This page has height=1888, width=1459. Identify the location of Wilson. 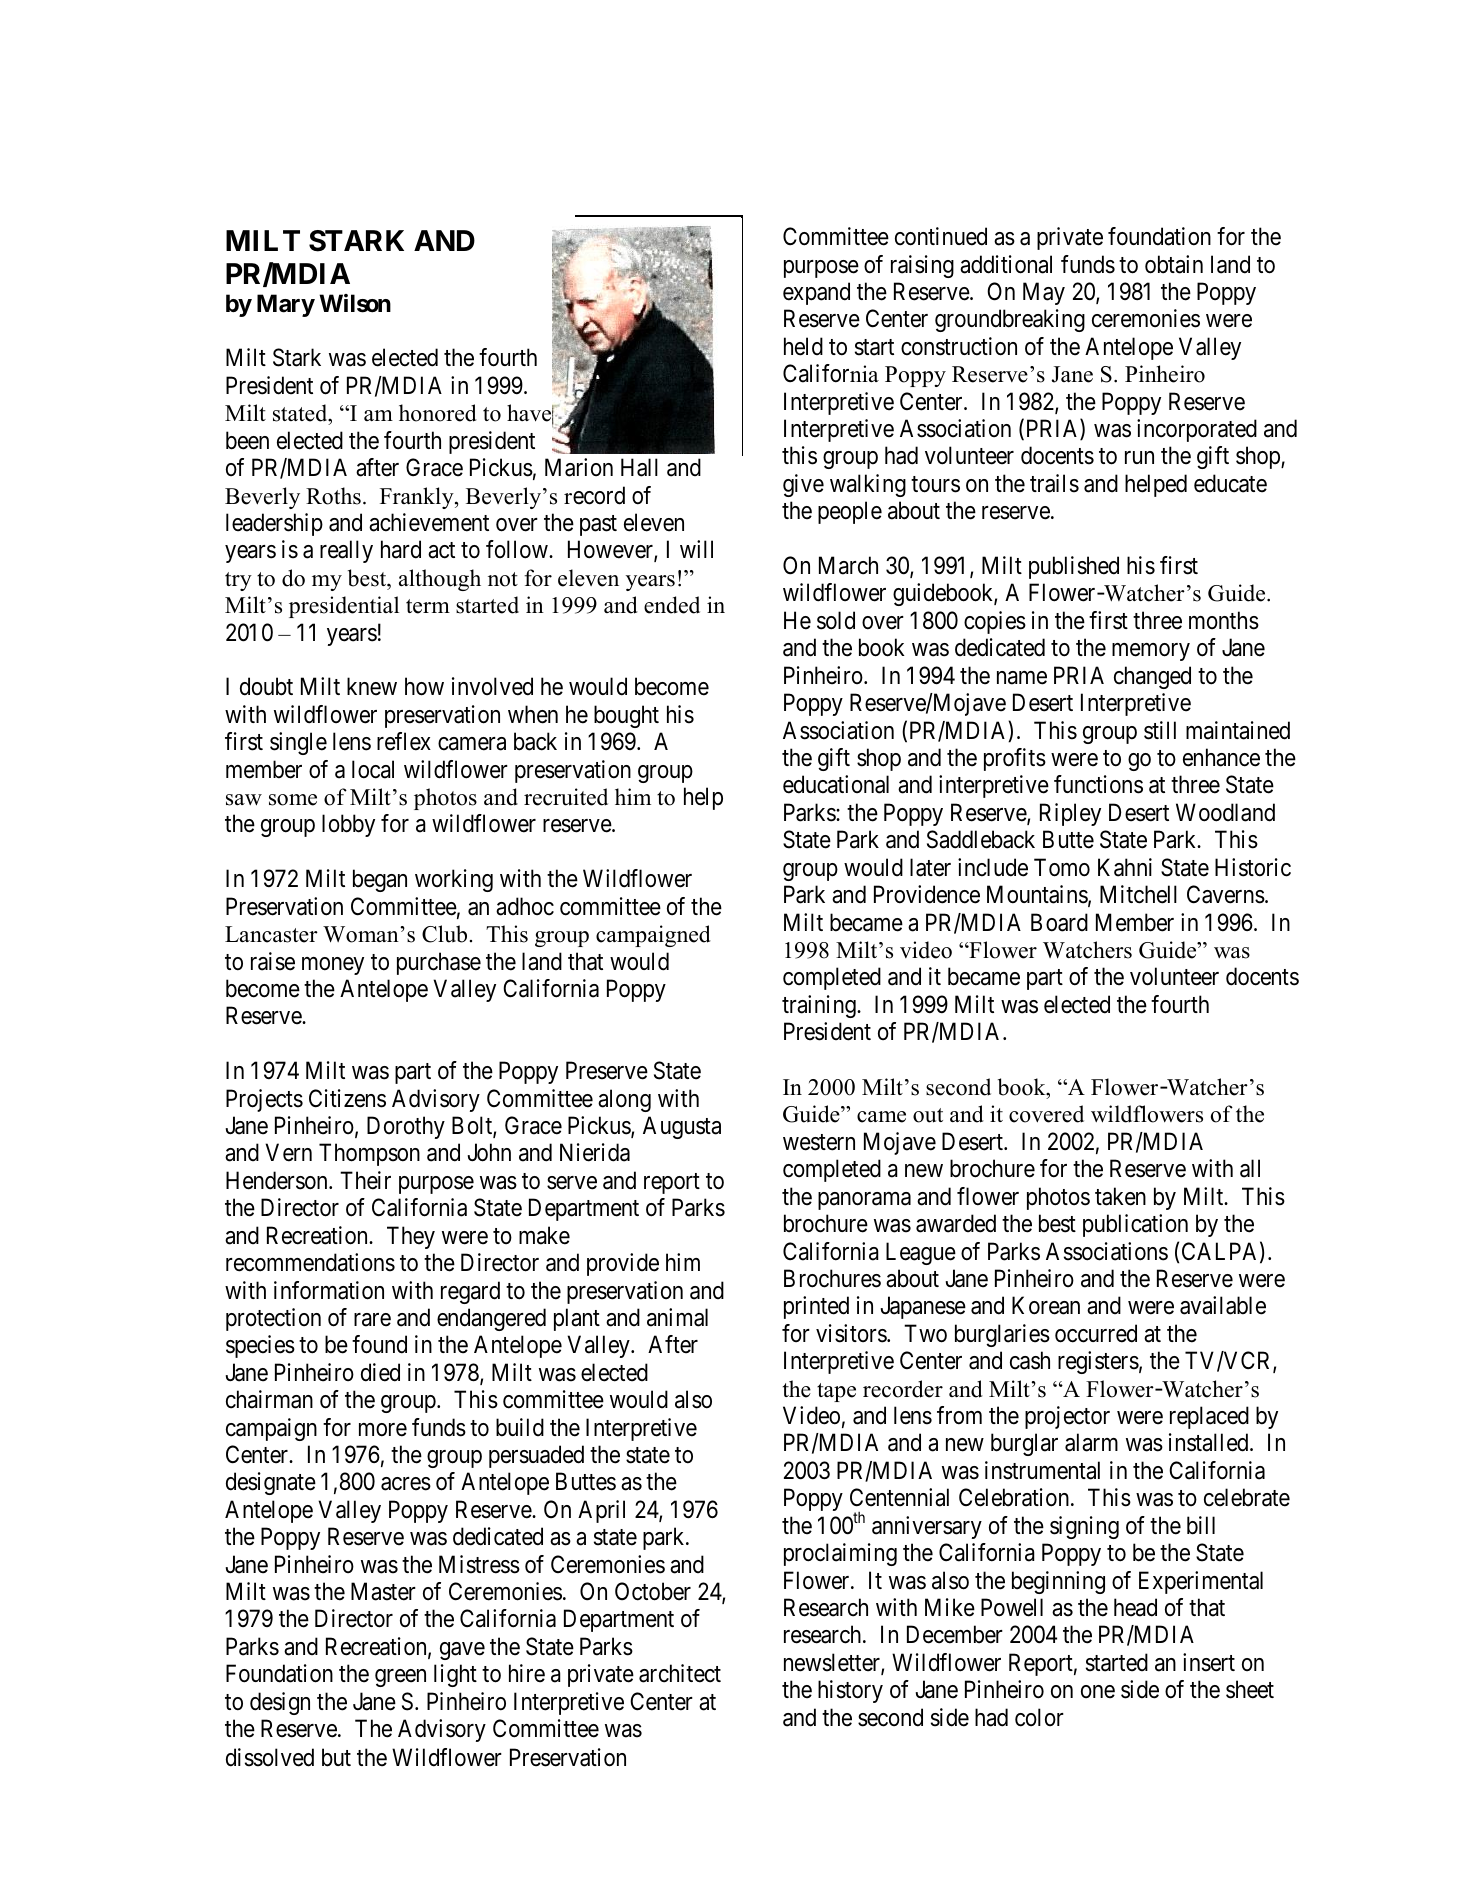
(355, 303).
